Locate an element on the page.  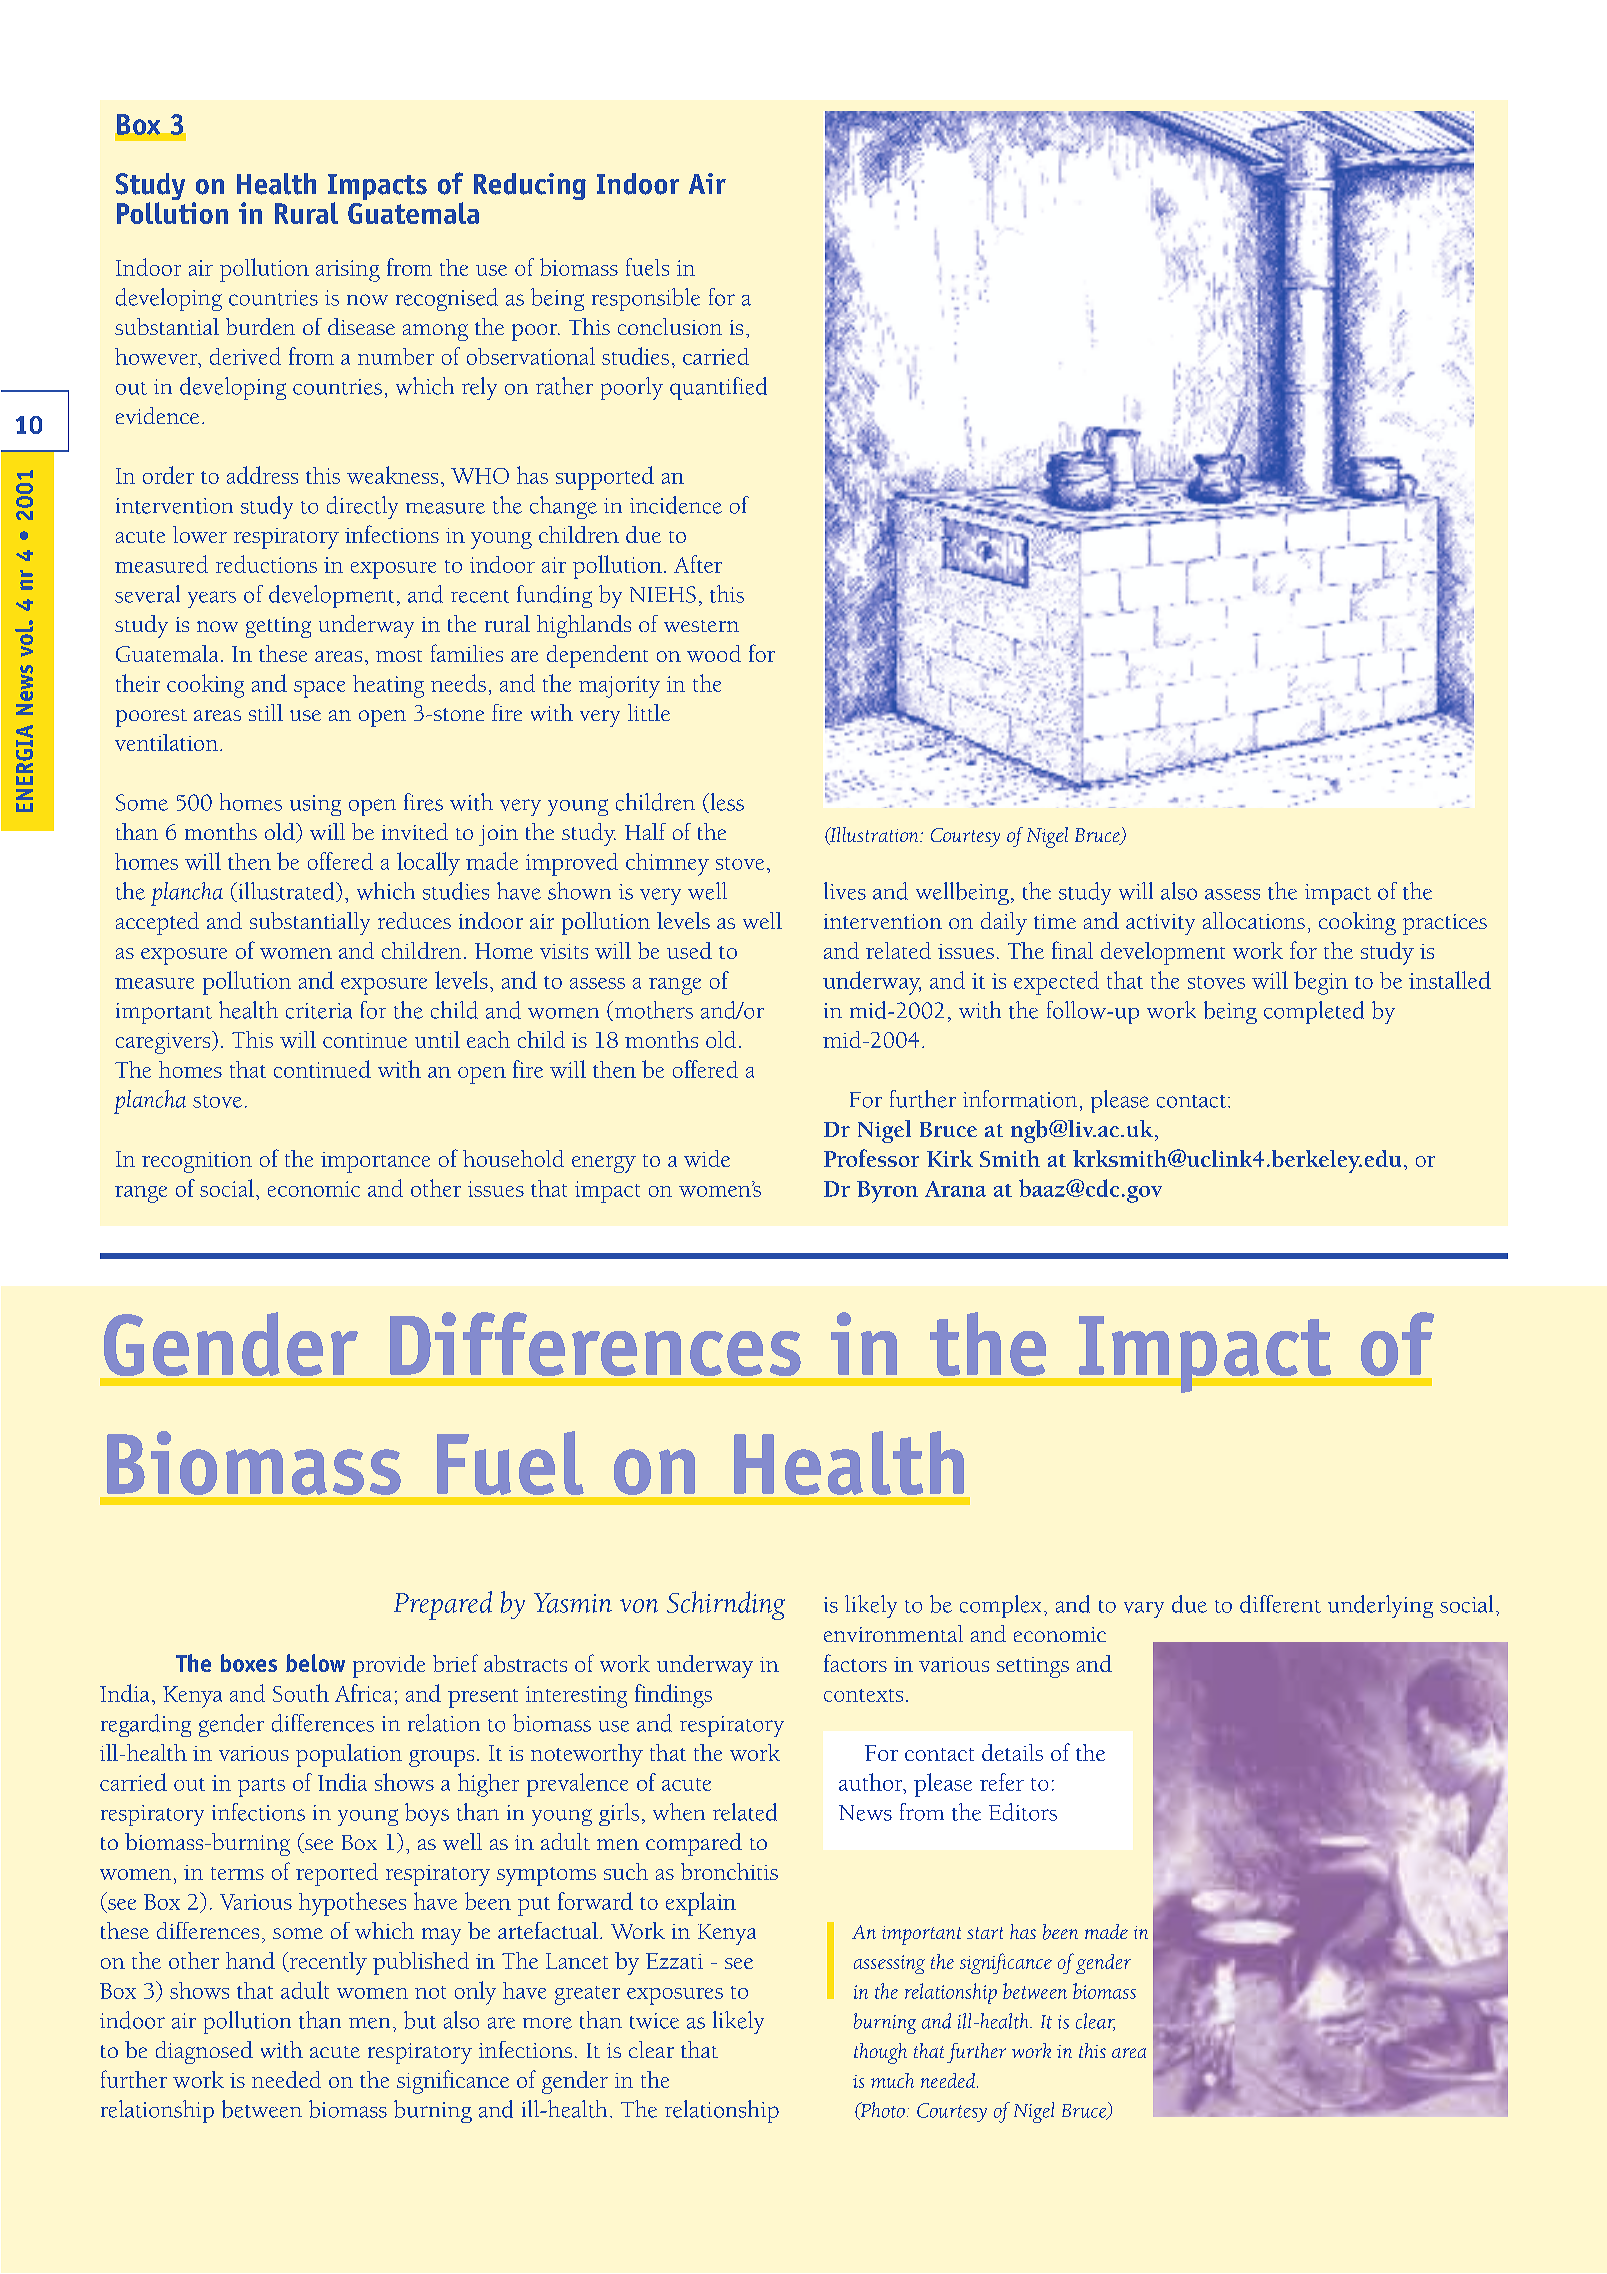
importance is located at coordinates (375, 1162).
